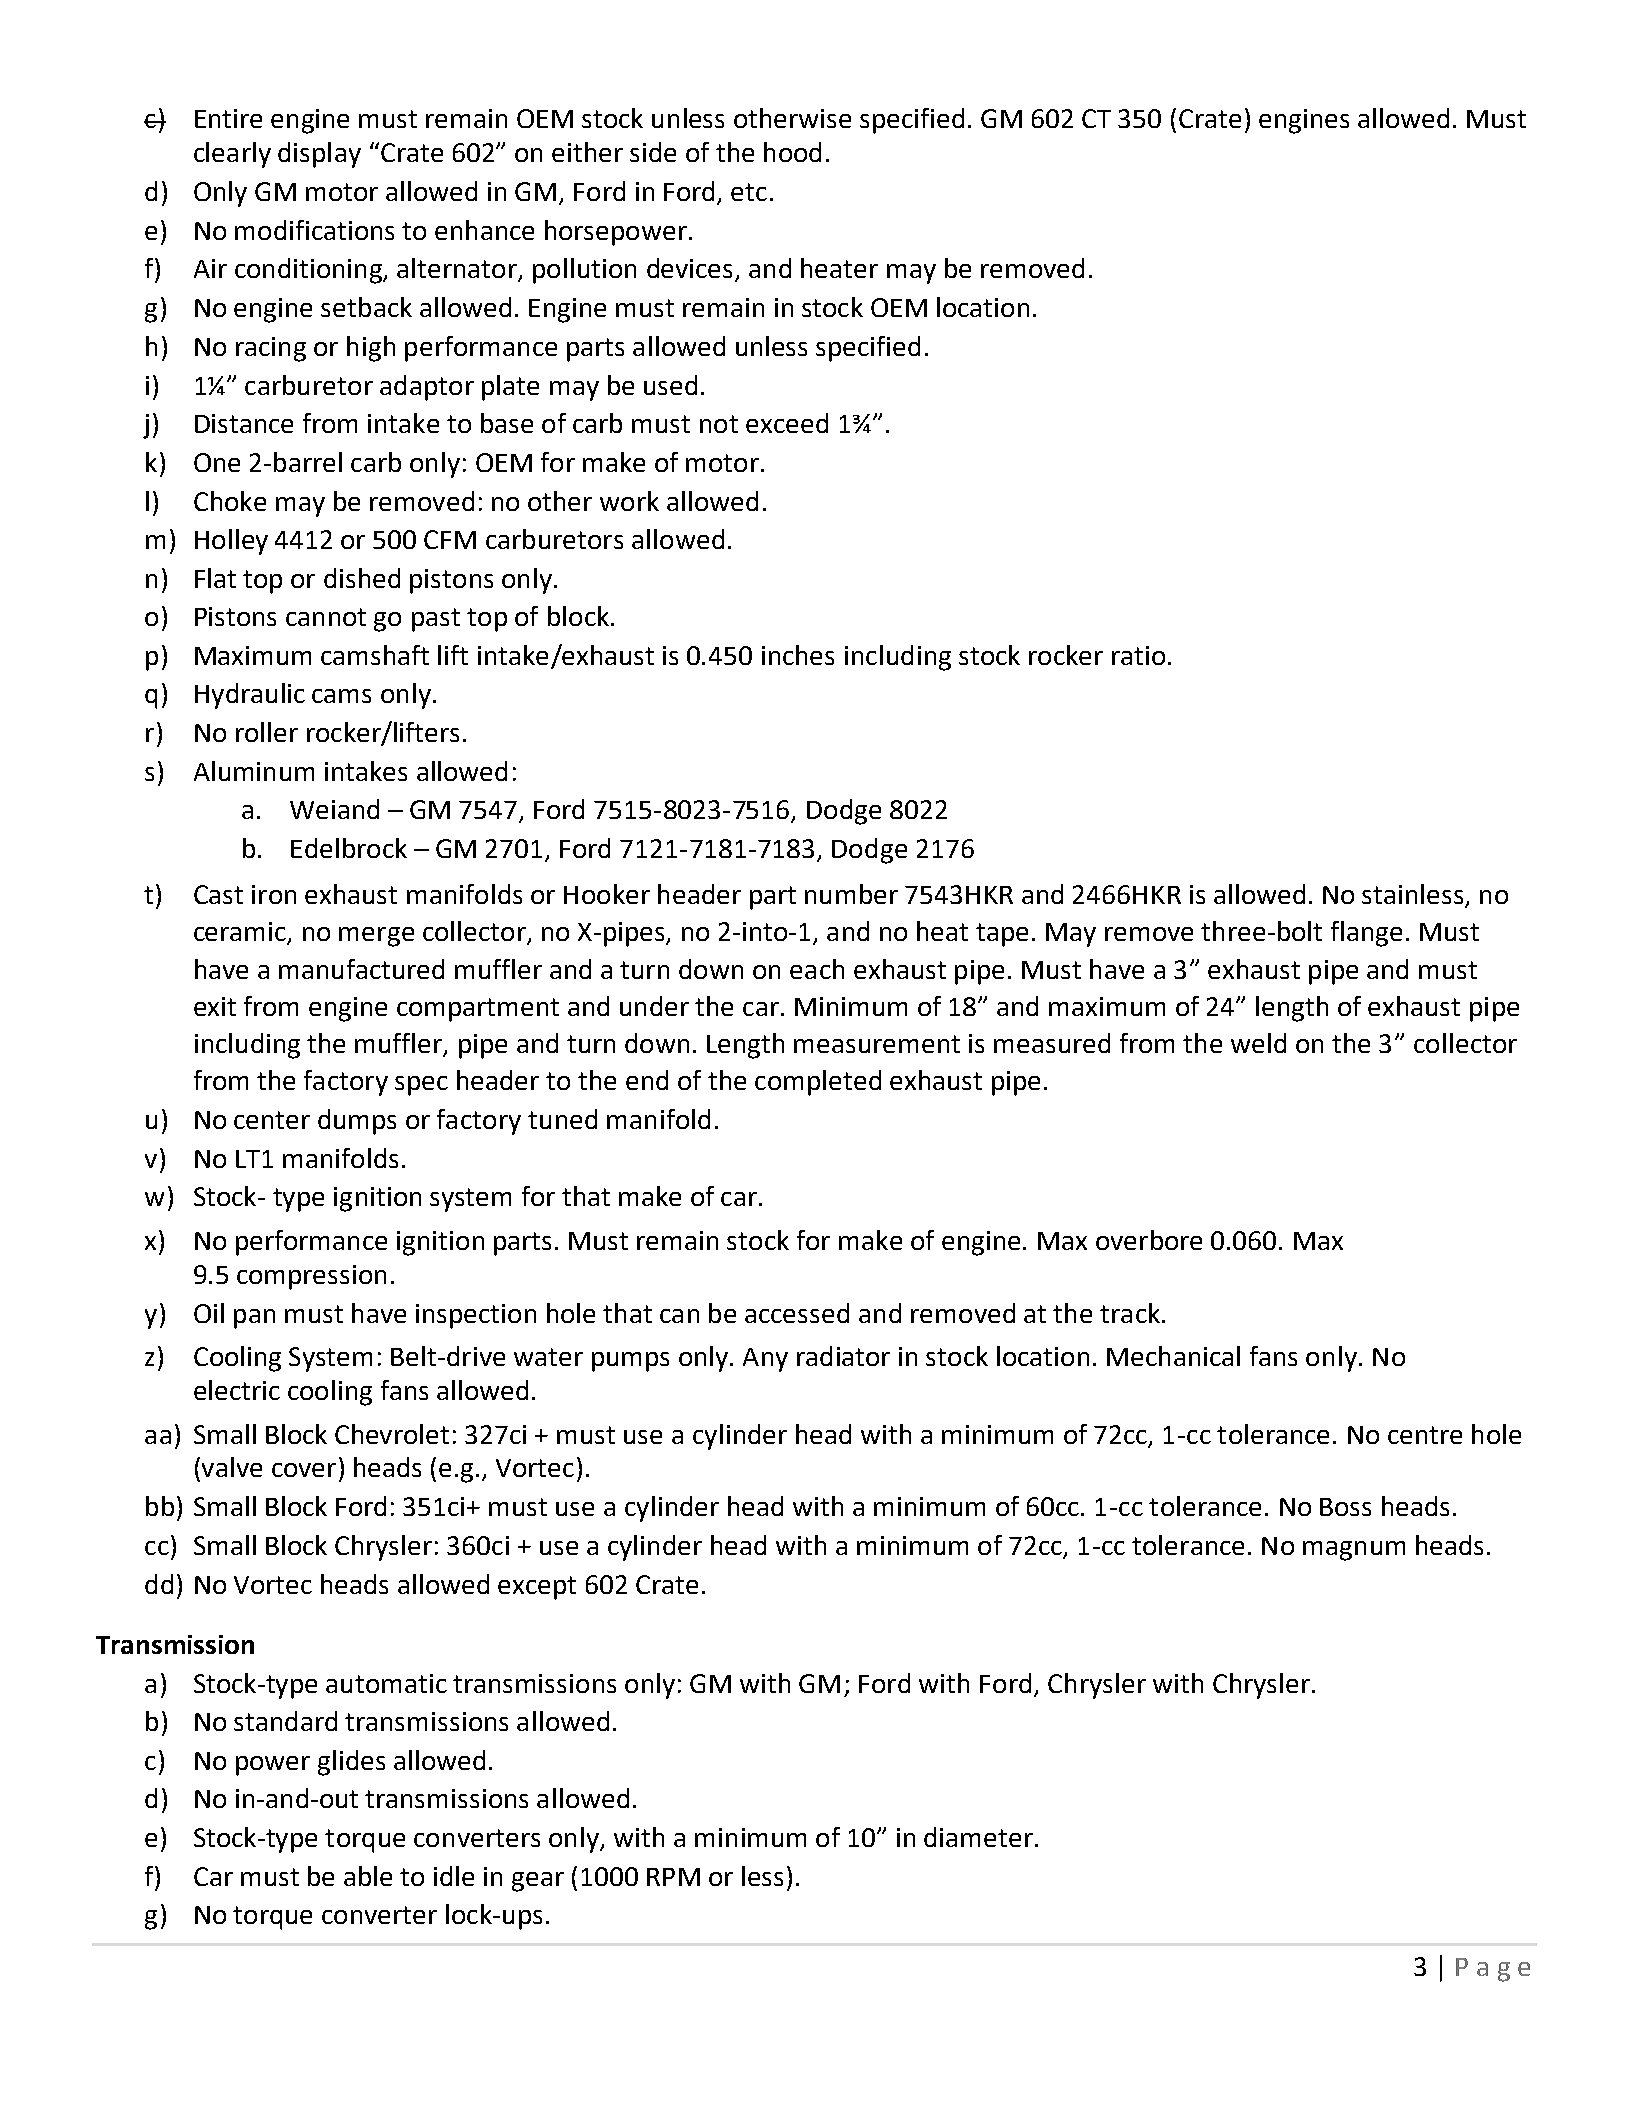  I want to click on display, so click(319, 155).
